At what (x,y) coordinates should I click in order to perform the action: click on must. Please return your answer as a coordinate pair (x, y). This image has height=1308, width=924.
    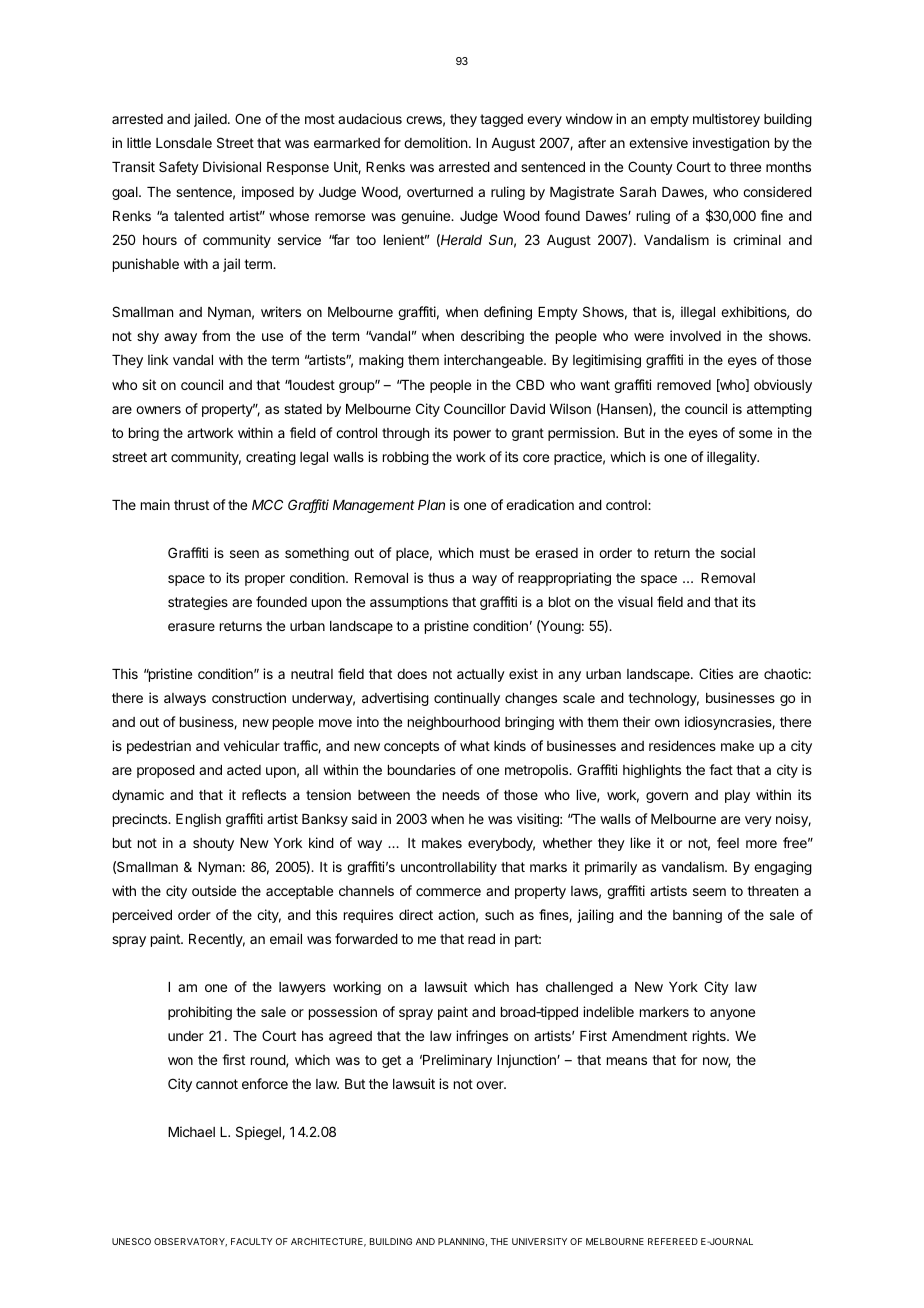
    Looking at the image, I should click on (495, 553).
